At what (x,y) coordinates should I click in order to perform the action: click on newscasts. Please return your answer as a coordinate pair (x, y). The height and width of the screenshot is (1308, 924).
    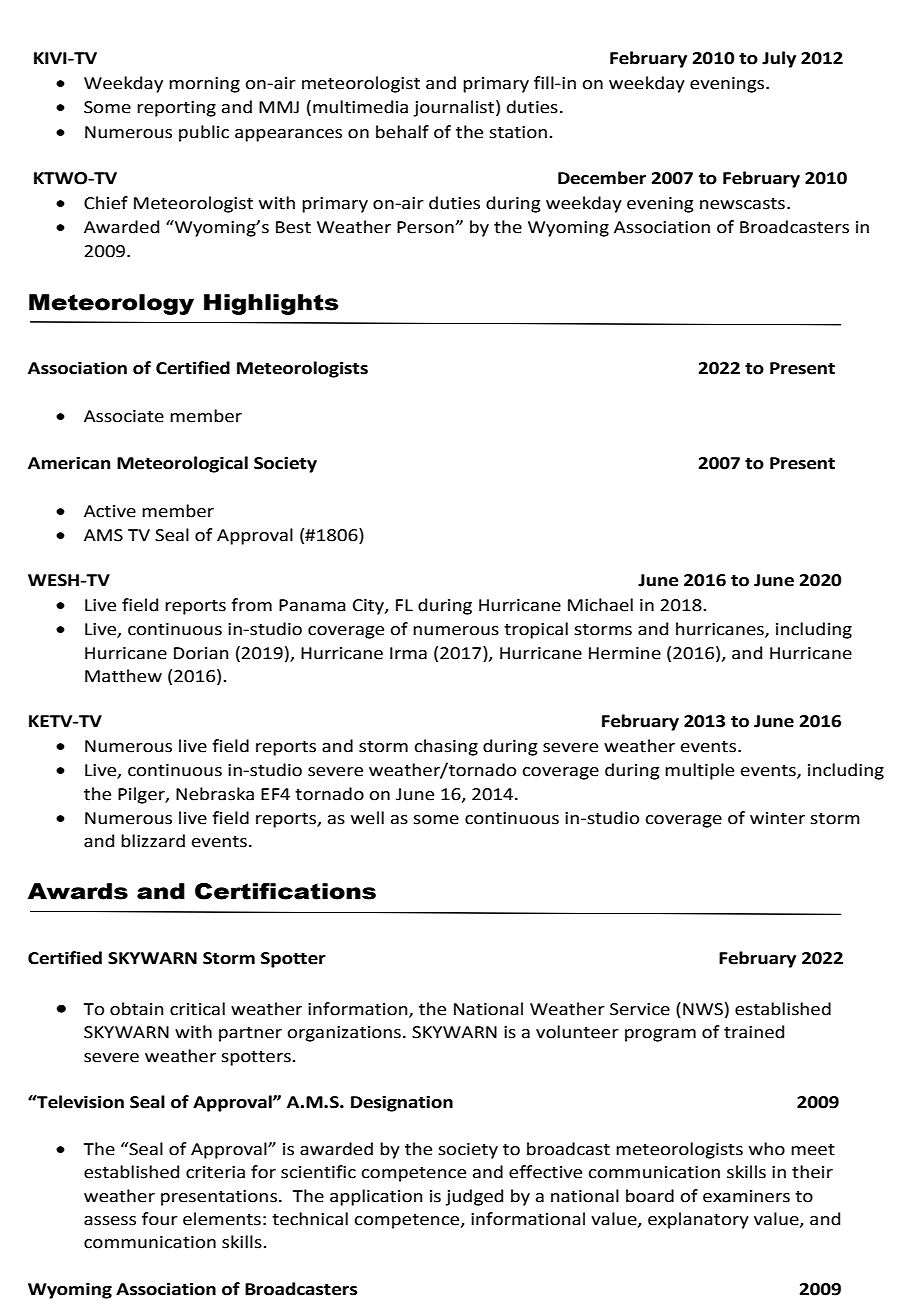
    Looking at the image, I should click on (742, 204).
